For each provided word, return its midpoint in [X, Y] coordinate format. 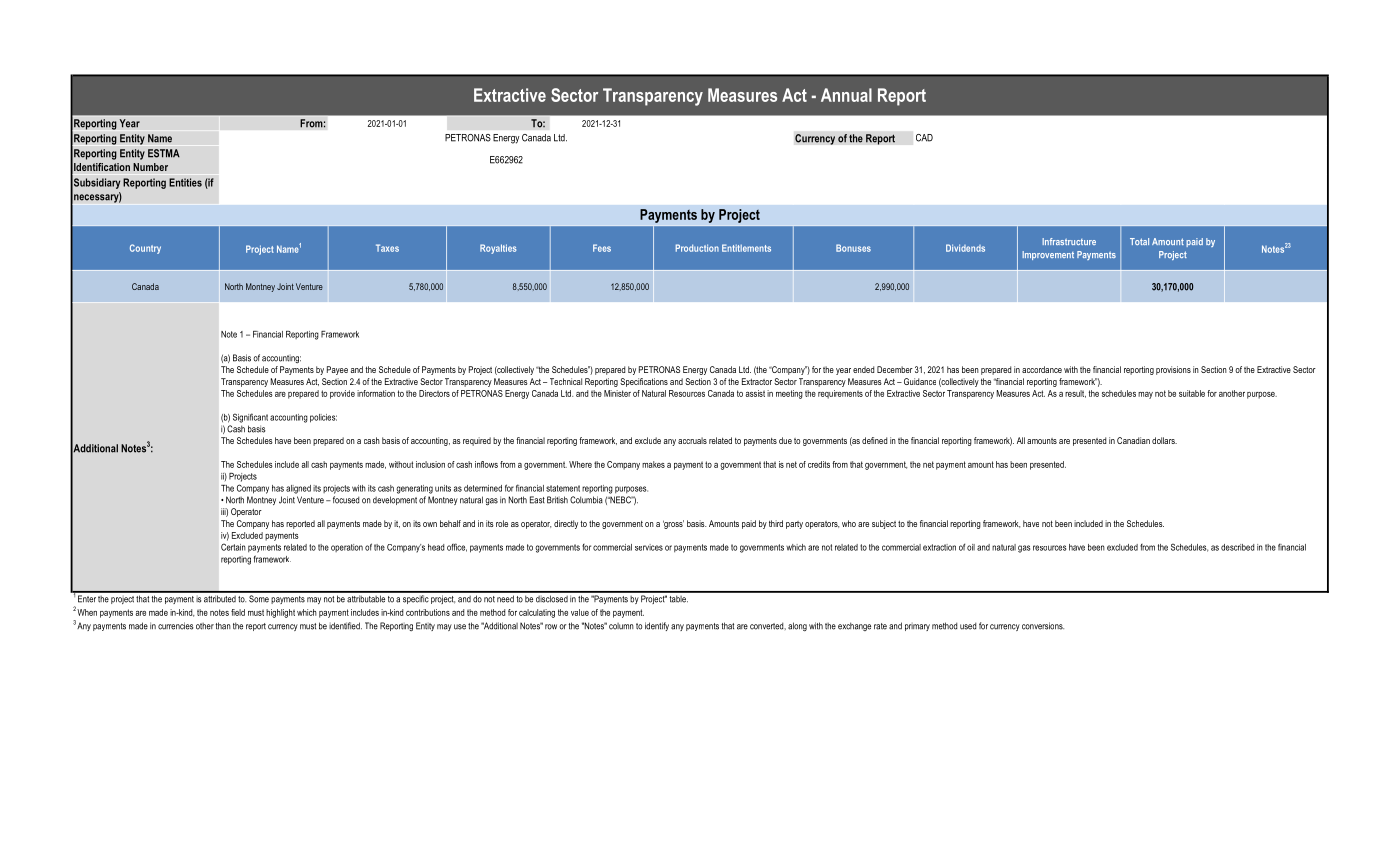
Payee [337, 370]
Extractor [757, 381]
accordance [1042, 369]
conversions [1043, 626]
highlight [280, 613]
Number [150, 167]
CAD [924, 138]
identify [657, 626]
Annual [846, 95]
